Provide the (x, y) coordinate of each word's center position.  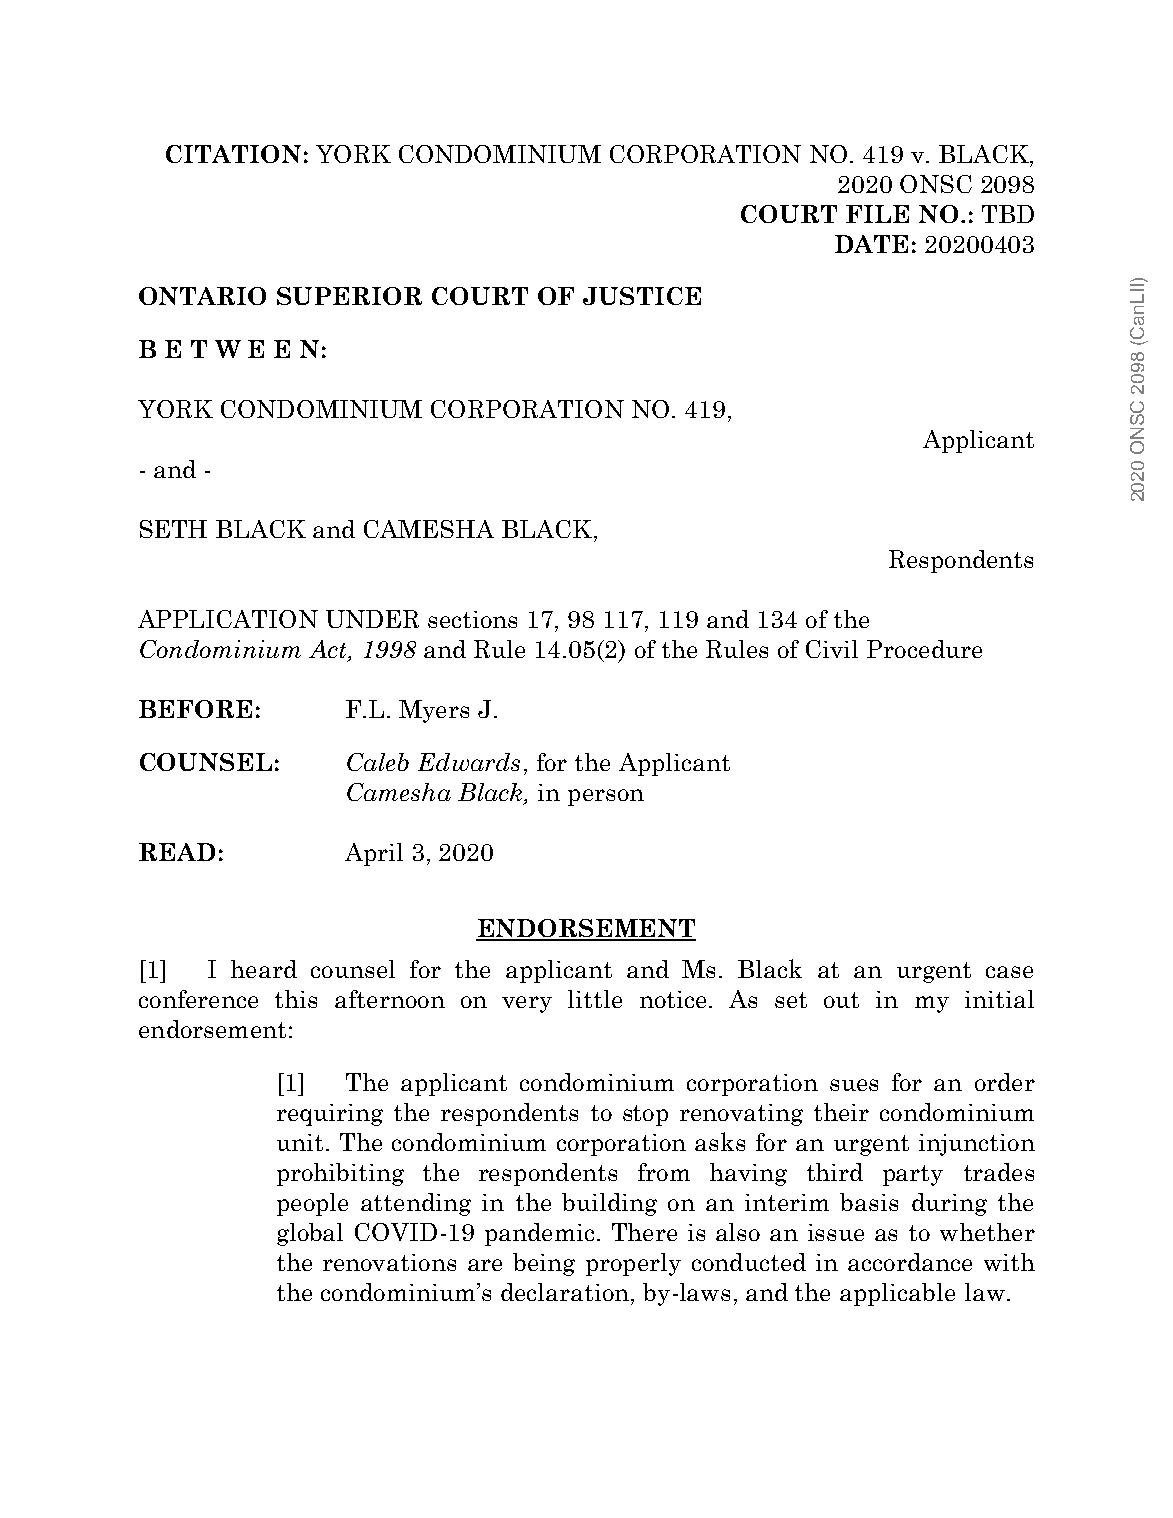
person (606, 797)
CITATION (233, 154)
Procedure (924, 649)
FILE (877, 214)
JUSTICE (642, 296)
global (310, 1234)
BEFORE (195, 709)
